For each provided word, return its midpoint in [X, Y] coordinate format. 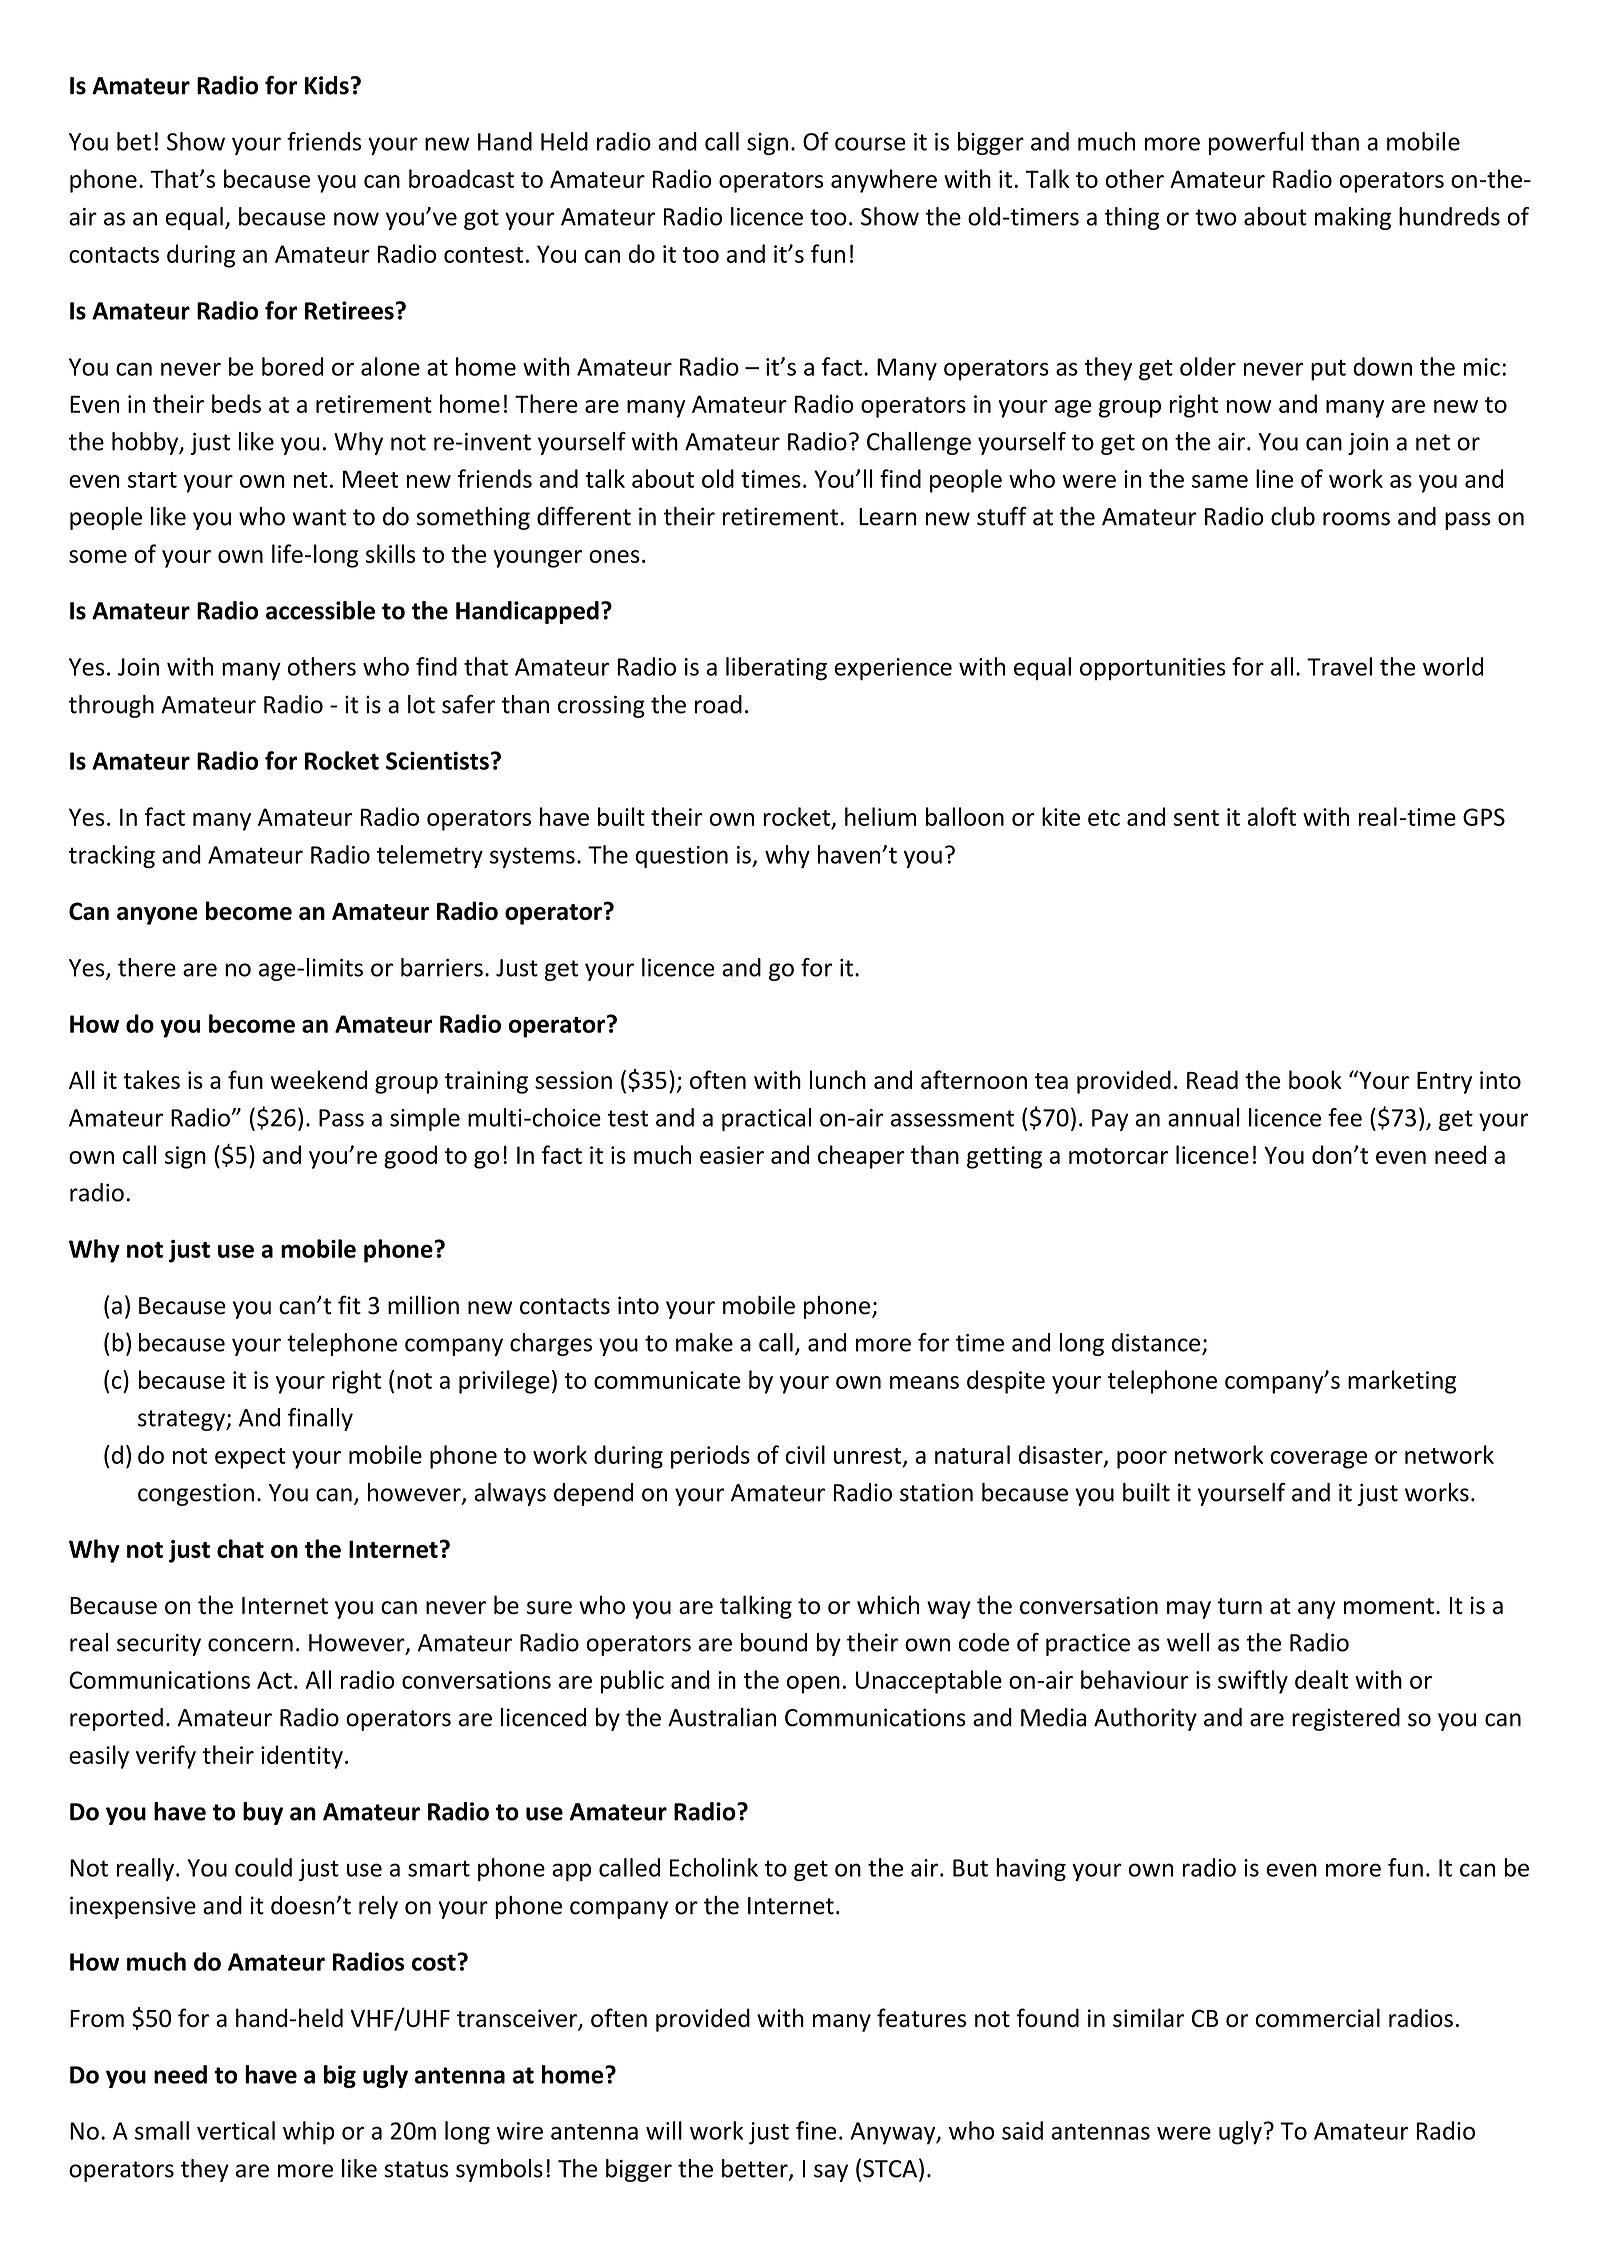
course [870, 144]
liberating [776, 668]
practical [766, 1119]
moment [1389, 1606]
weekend [319, 1079]
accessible [320, 610]
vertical [236, 2130]
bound [774, 1642]
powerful [1256, 143]
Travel [1339, 666]
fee [1345, 1117]
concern [250, 1645]
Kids [327, 85]
